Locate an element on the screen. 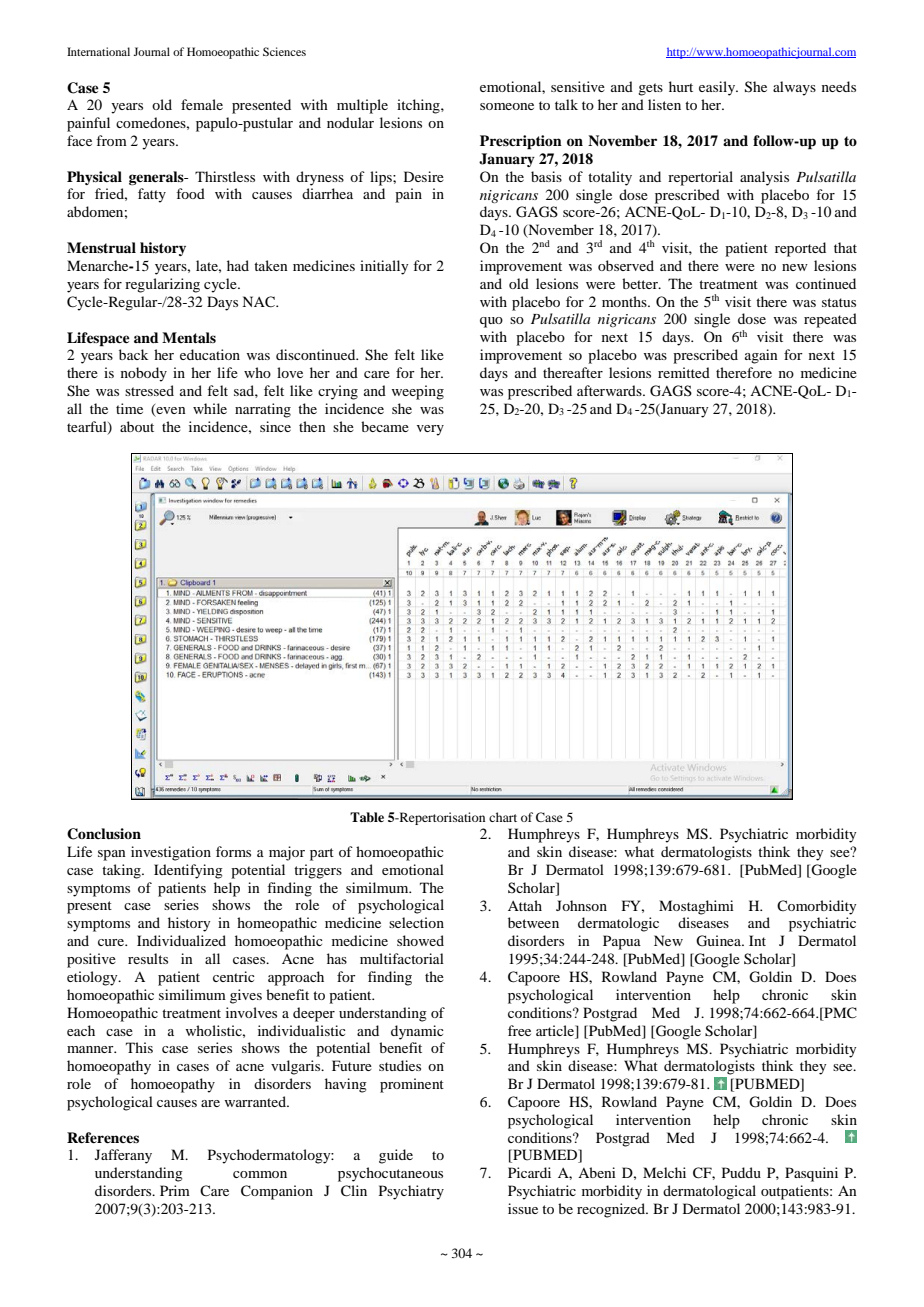 Image resolution: width=924 pixels, height=1307 pixels. someone is located at coordinates (507, 106).
